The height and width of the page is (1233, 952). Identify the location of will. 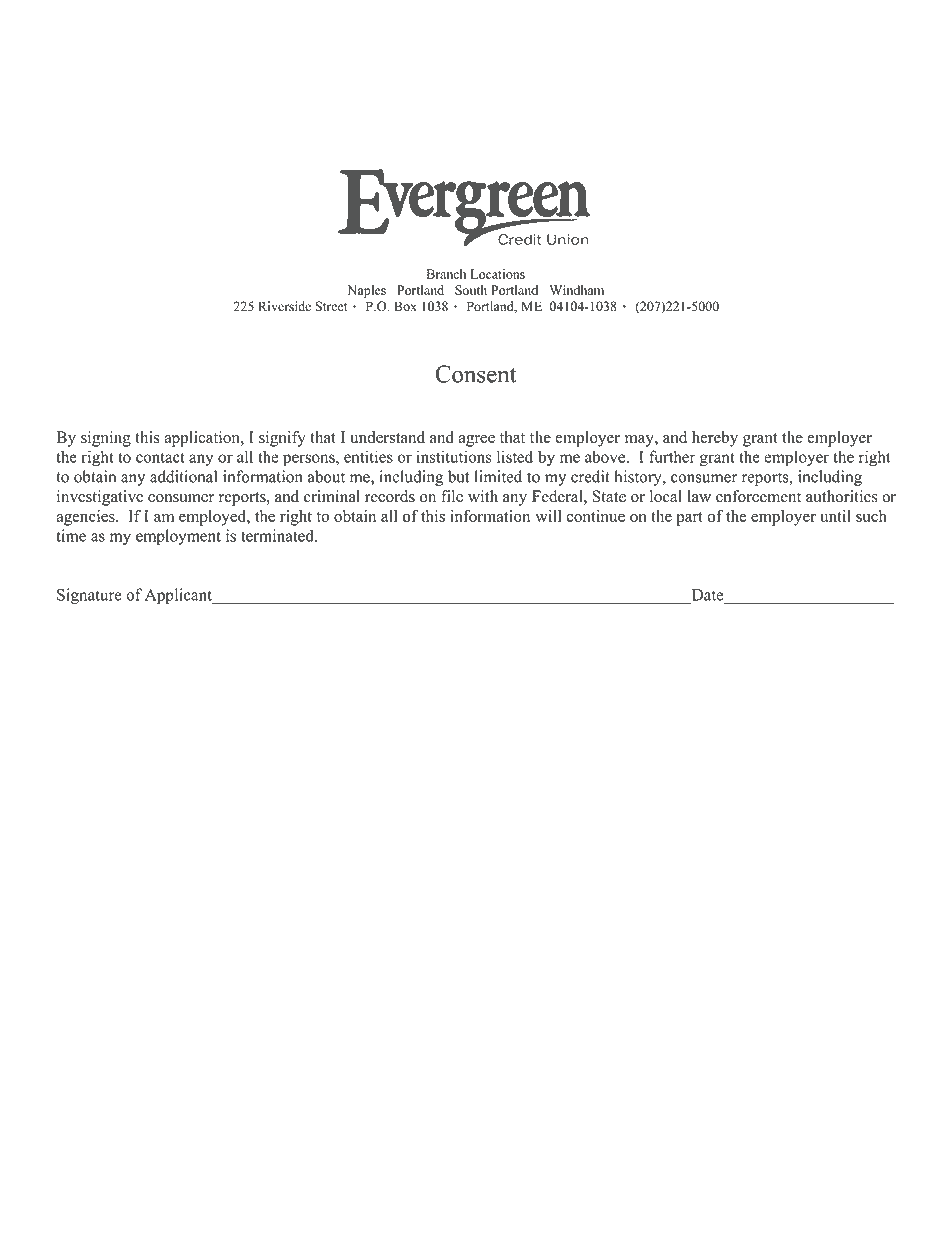
(548, 516).
